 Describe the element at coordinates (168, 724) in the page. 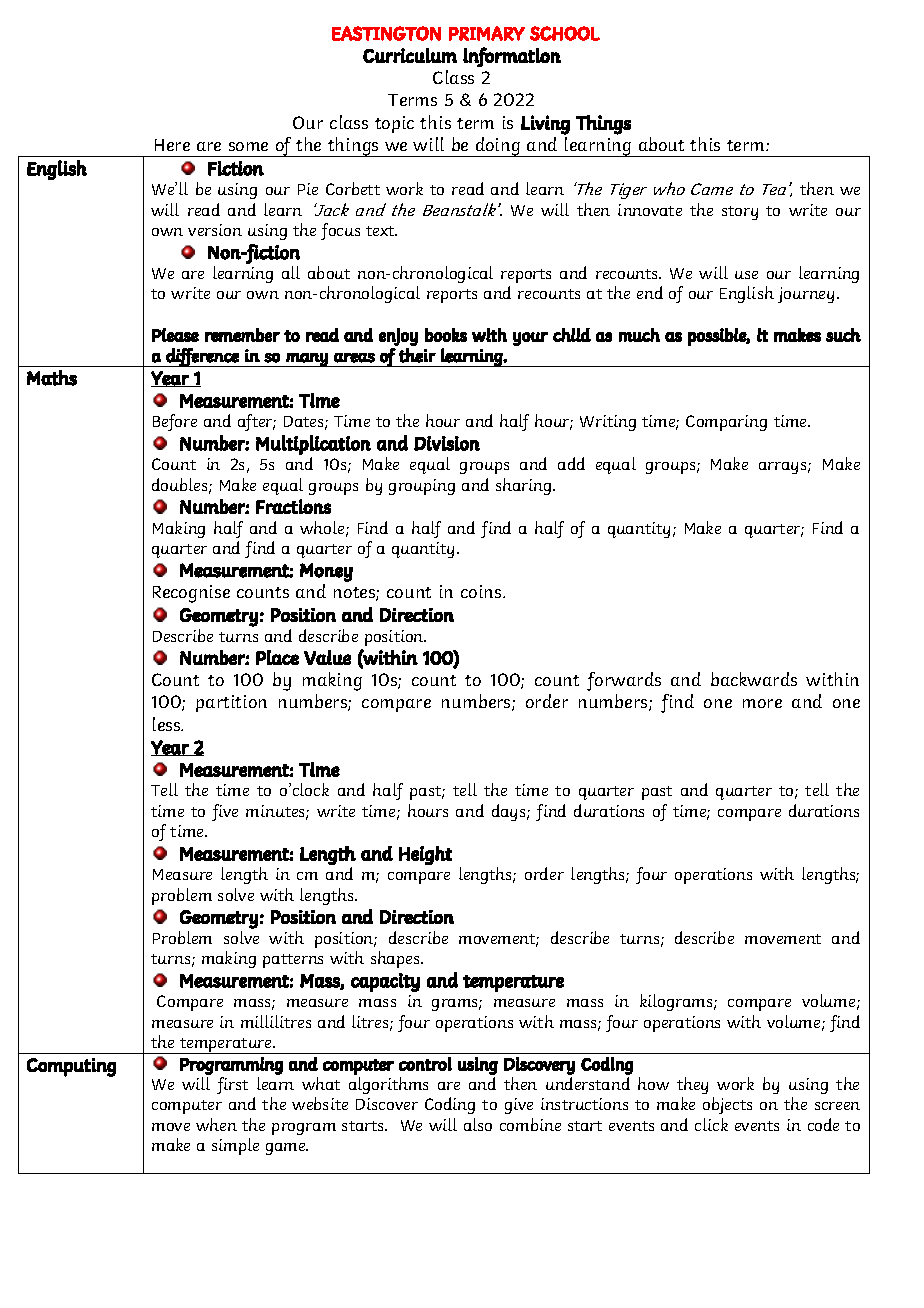

I see `less` at that location.
